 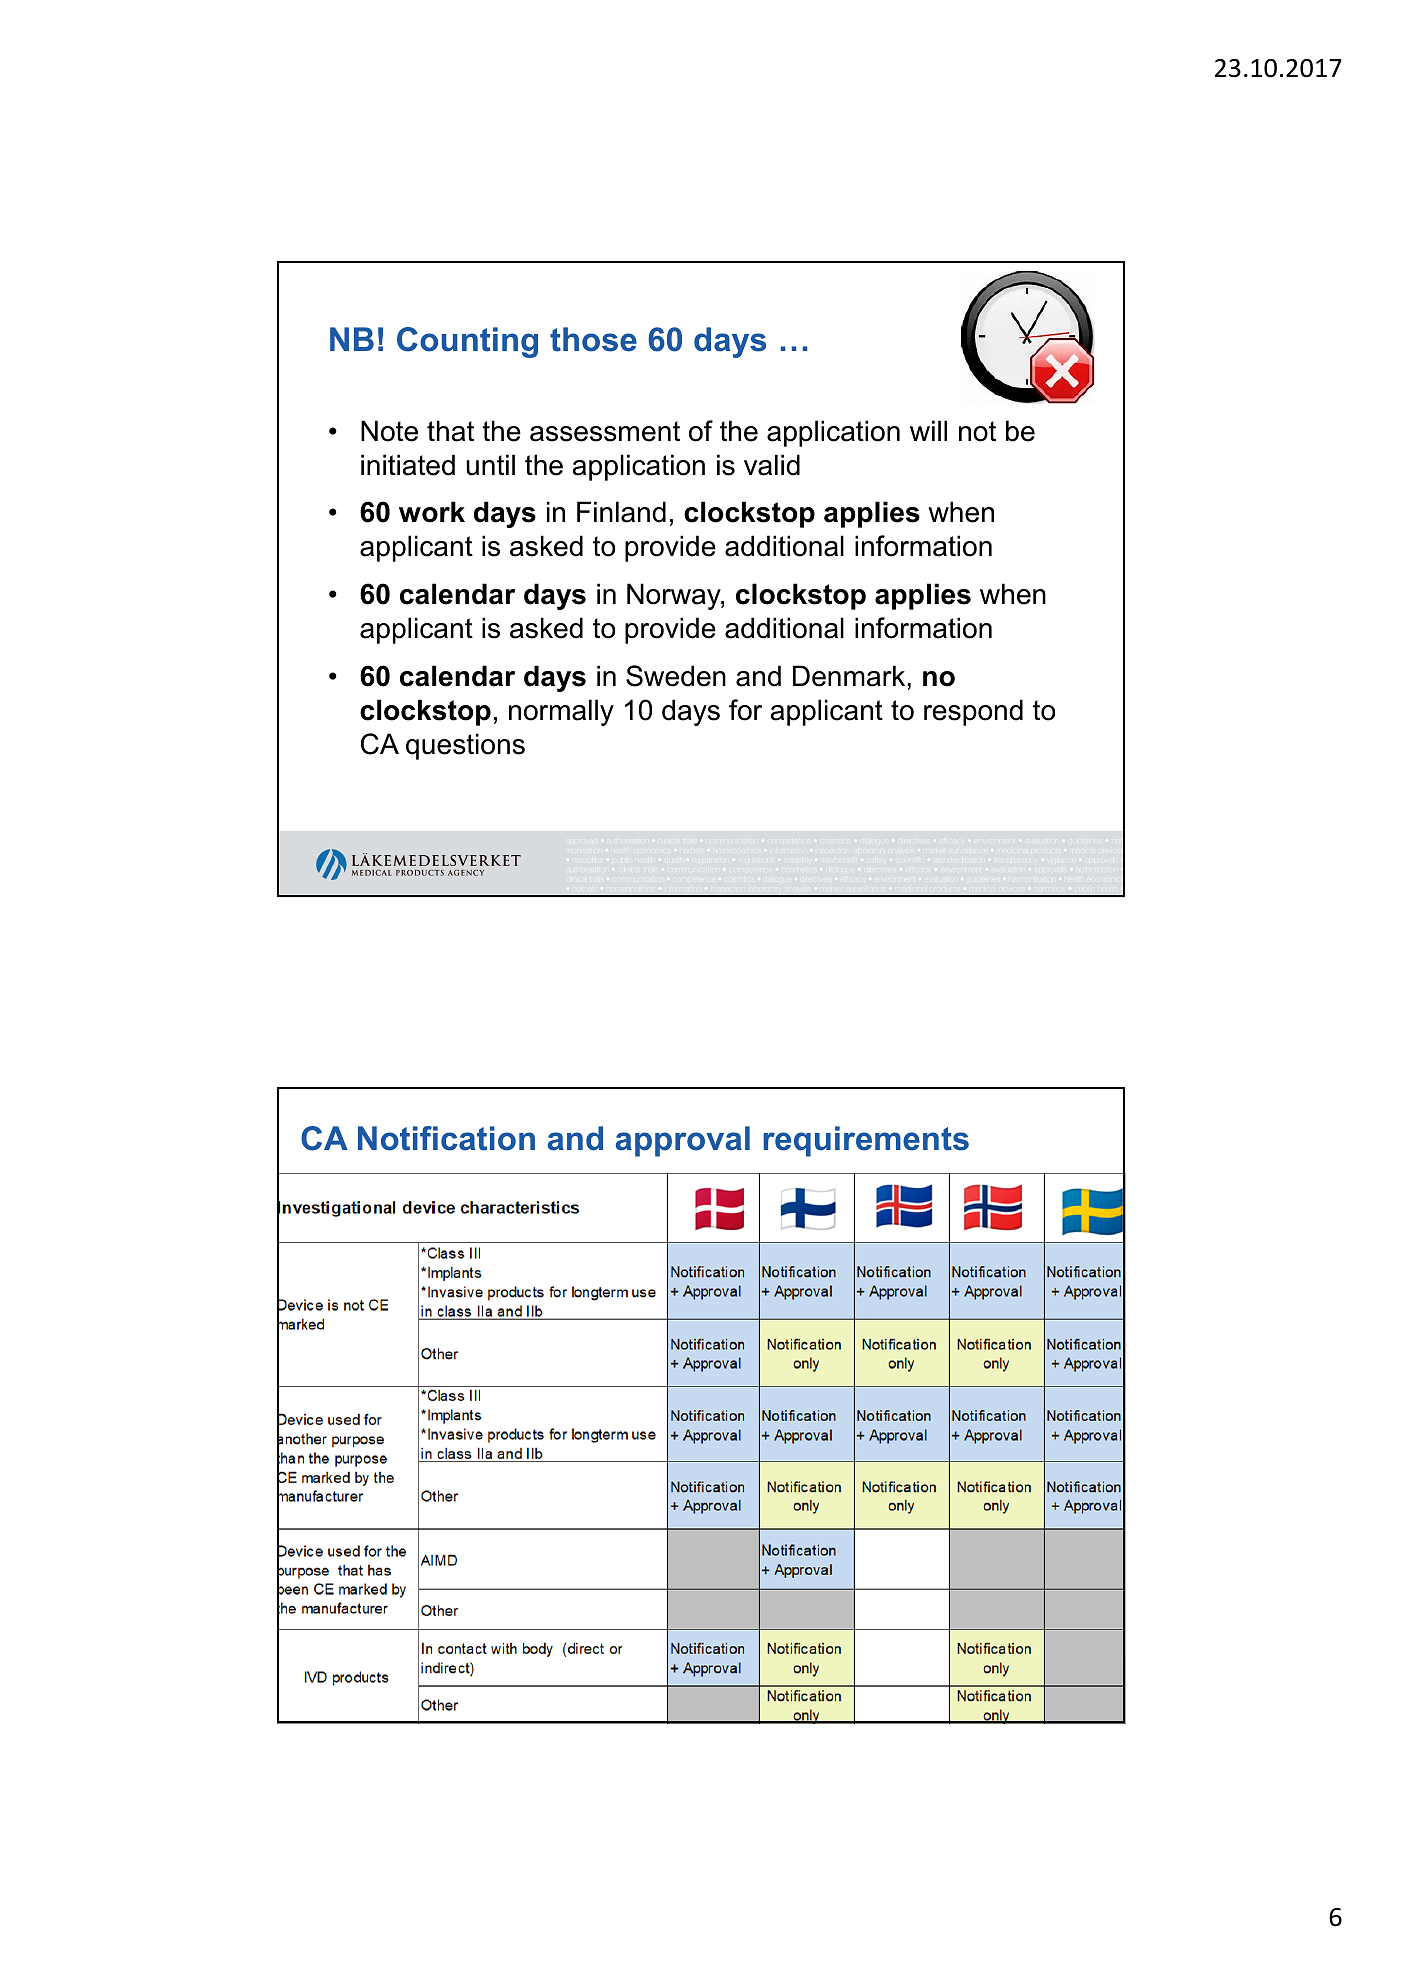 I want to click on until, so click(x=491, y=465).
